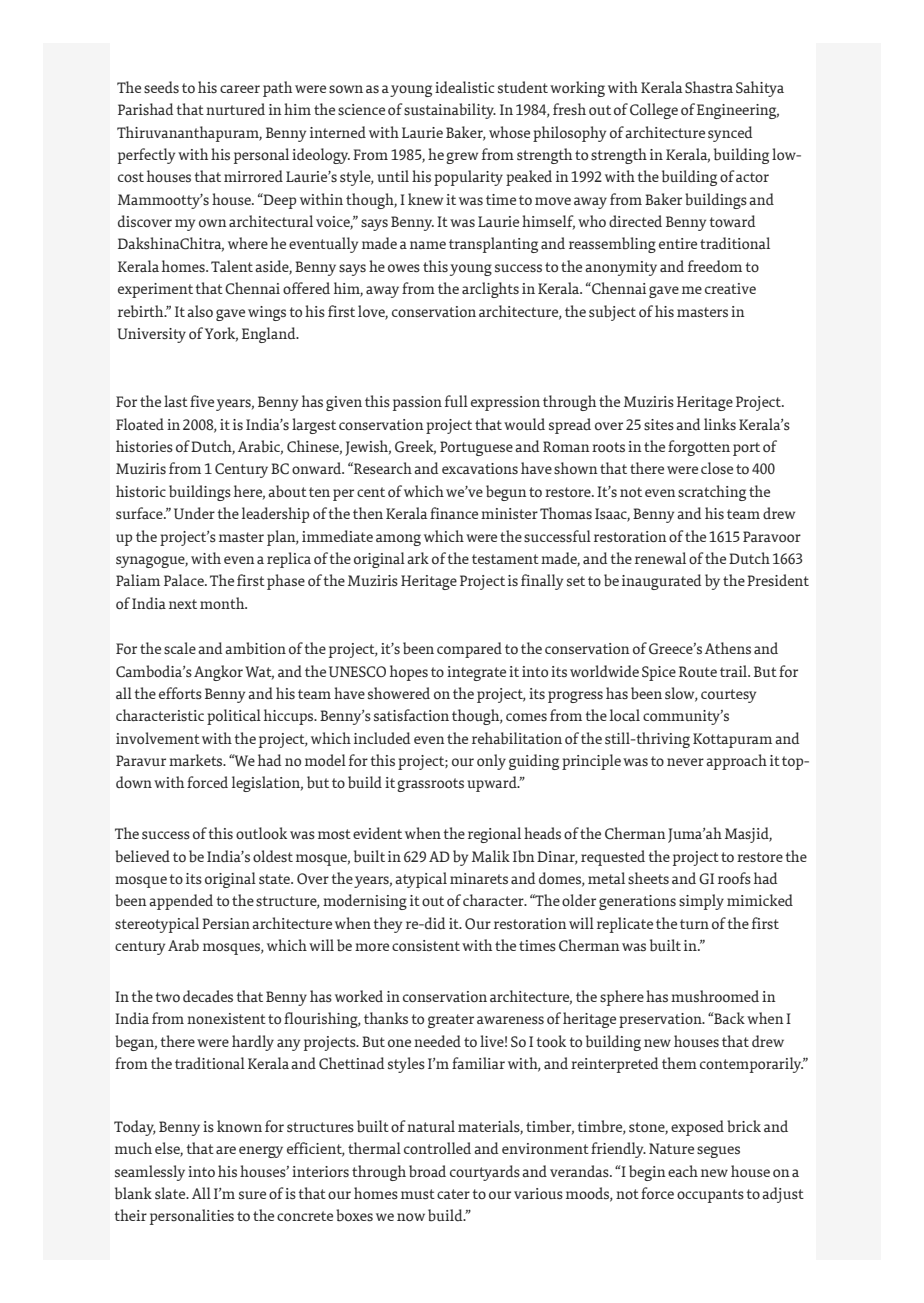  What do you see at coordinates (226, 923) in the screenshot?
I see `Persian` at bounding box center [226, 923].
